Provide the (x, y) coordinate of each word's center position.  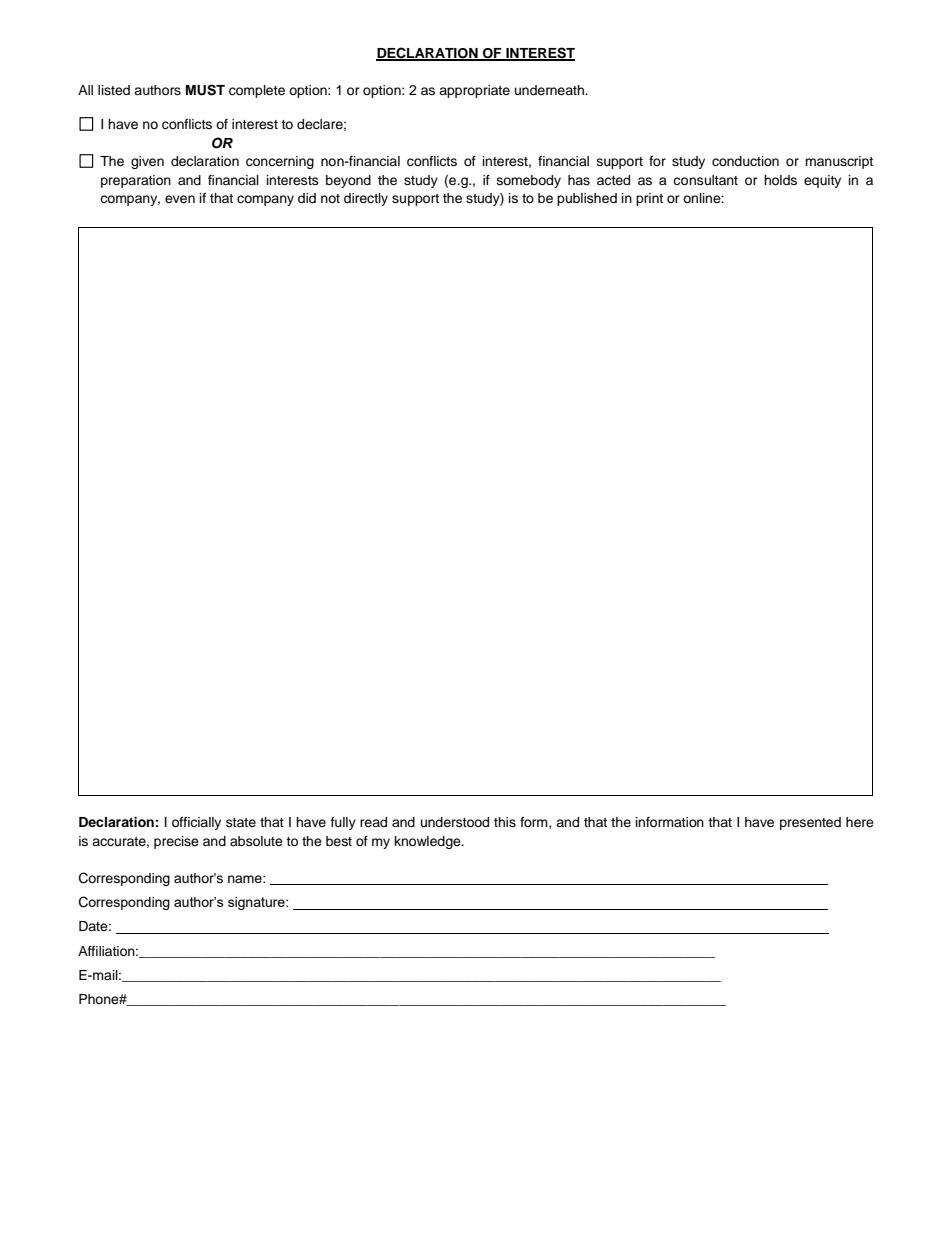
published (587, 199)
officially (196, 823)
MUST (205, 90)
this (505, 822)
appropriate (474, 91)
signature (257, 903)
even (180, 199)
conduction (745, 161)
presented (810, 823)
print (649, 199)
